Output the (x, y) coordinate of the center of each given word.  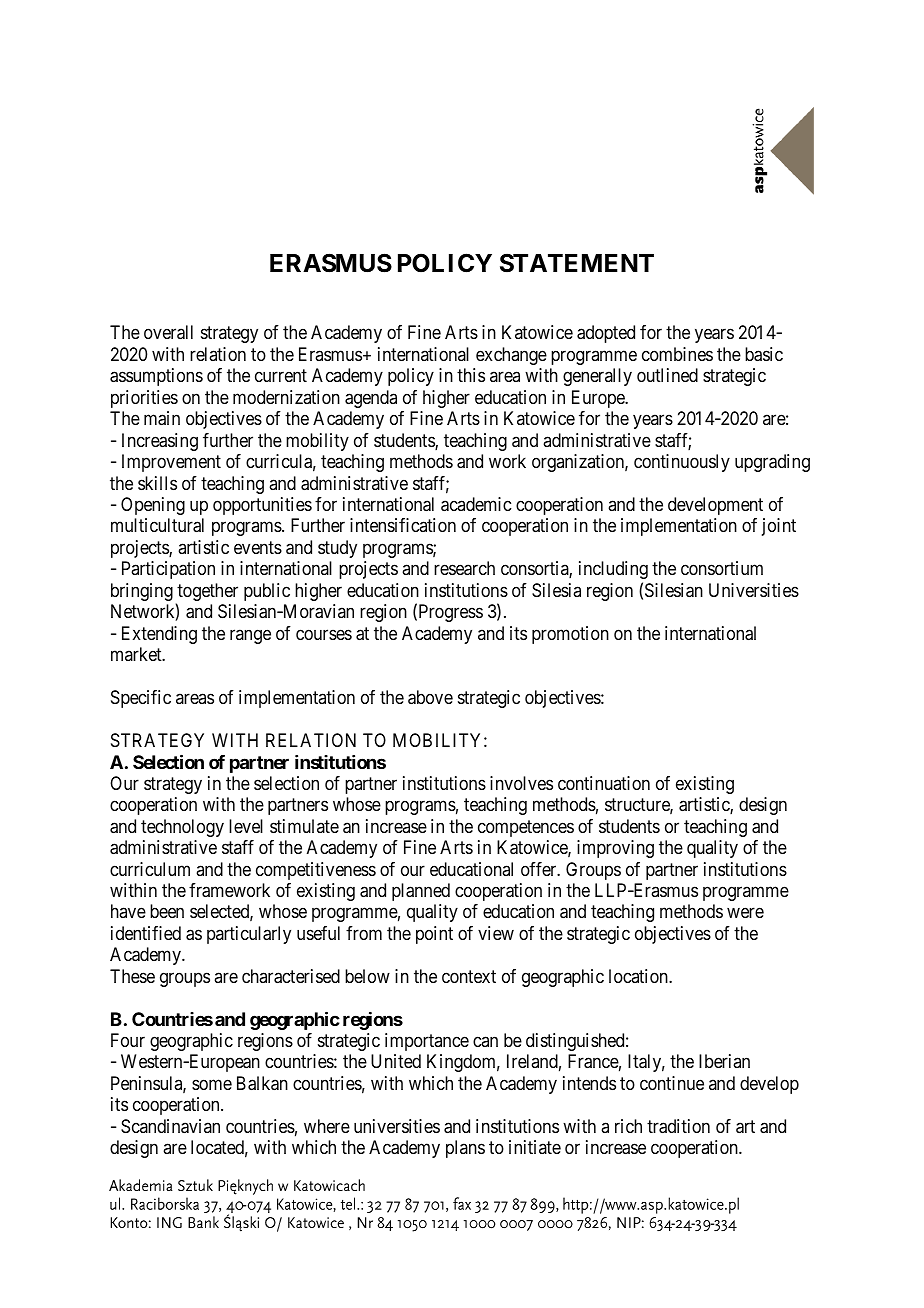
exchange (511, 356)
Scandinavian (170, 1126)
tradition (678, 1126)
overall (168, 332)
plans (465, 1149)
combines (677, 354)
